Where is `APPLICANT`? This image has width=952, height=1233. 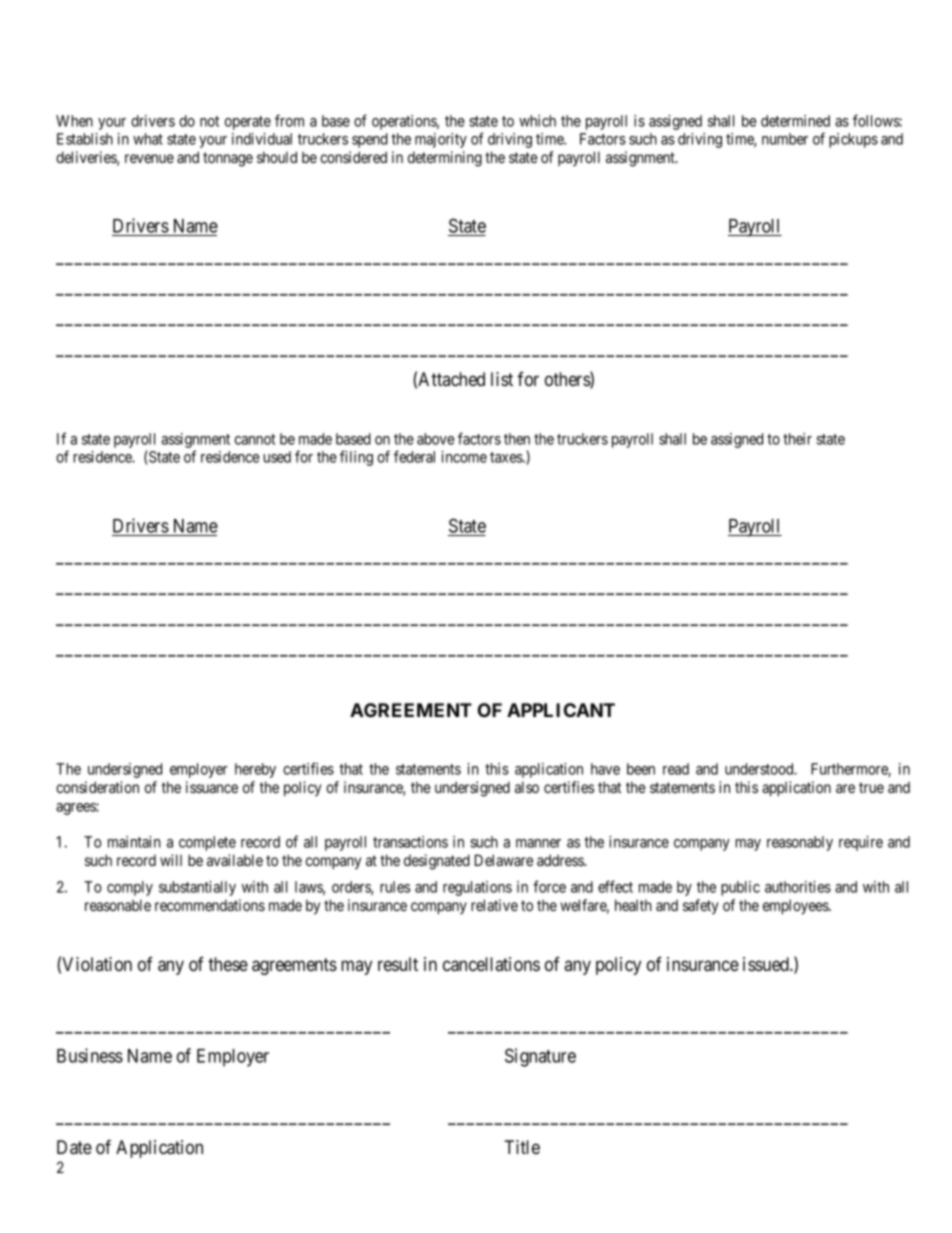 APPLICANT is located at coordinates (561, 710).
